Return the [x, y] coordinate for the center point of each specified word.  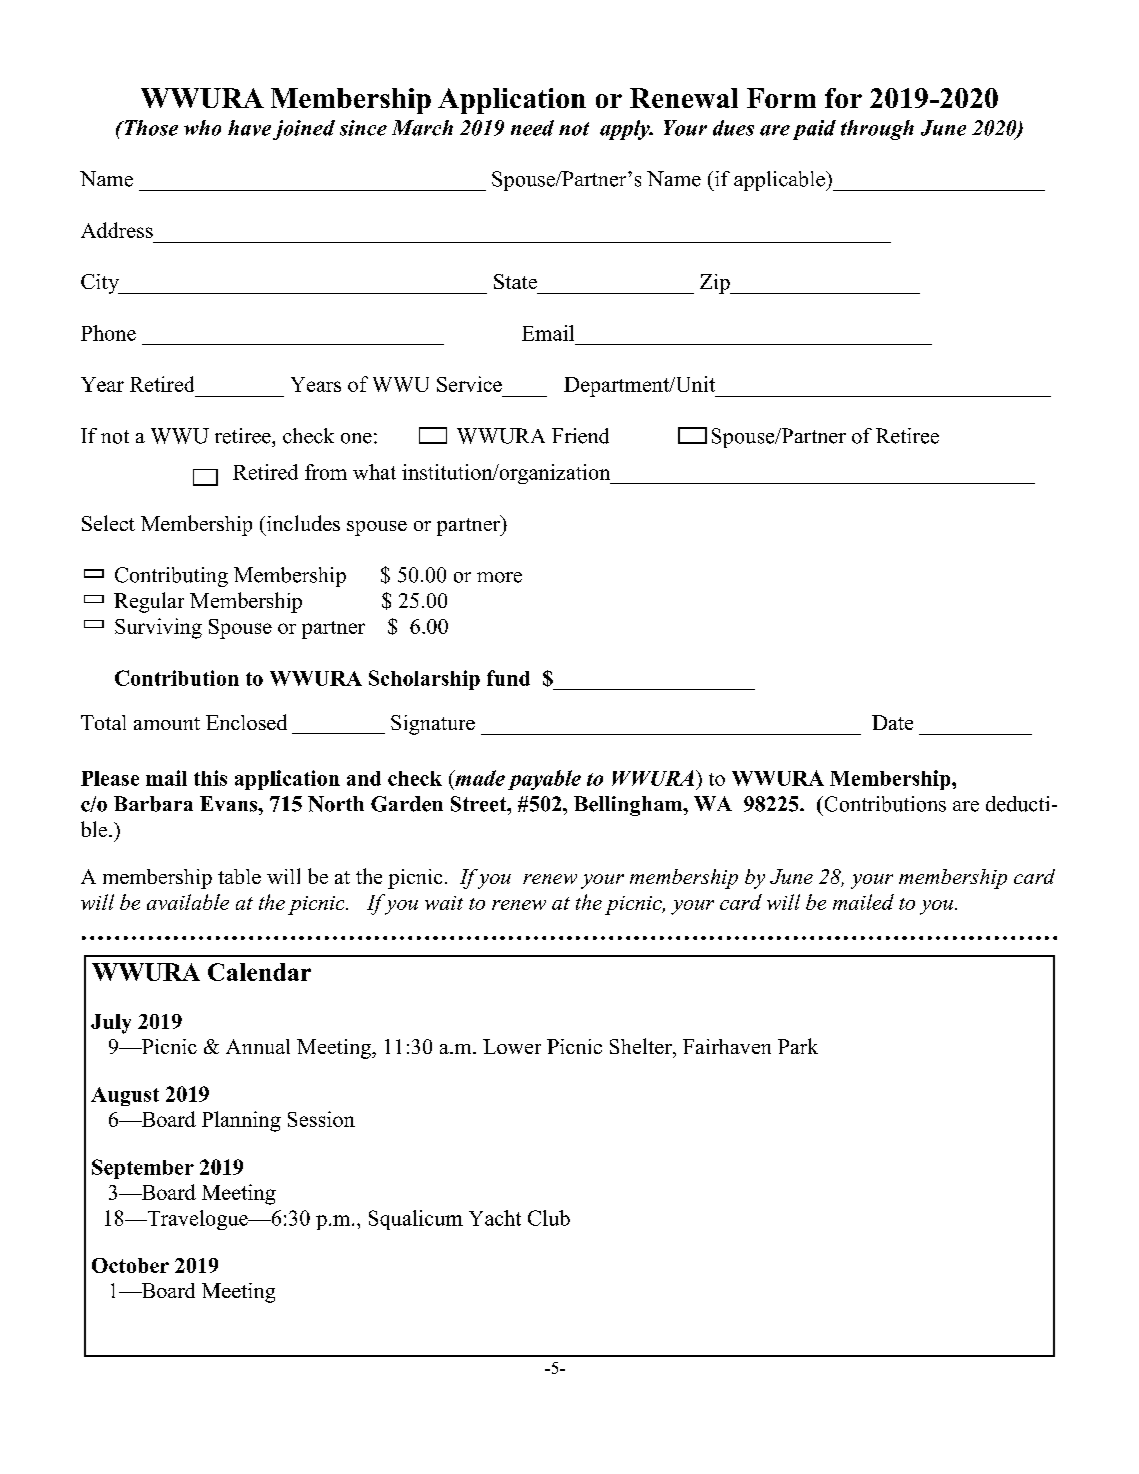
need [532, 128]
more [499, 577]
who [202, 128]
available [188, 902]
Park [798, 1046]
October [130, 1265]
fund [508, 678]
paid [814, 130]
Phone [108, 333]
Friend [580, 436]
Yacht [495, 1218]
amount [167, 723]
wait [444, 903]
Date [892, 722]
